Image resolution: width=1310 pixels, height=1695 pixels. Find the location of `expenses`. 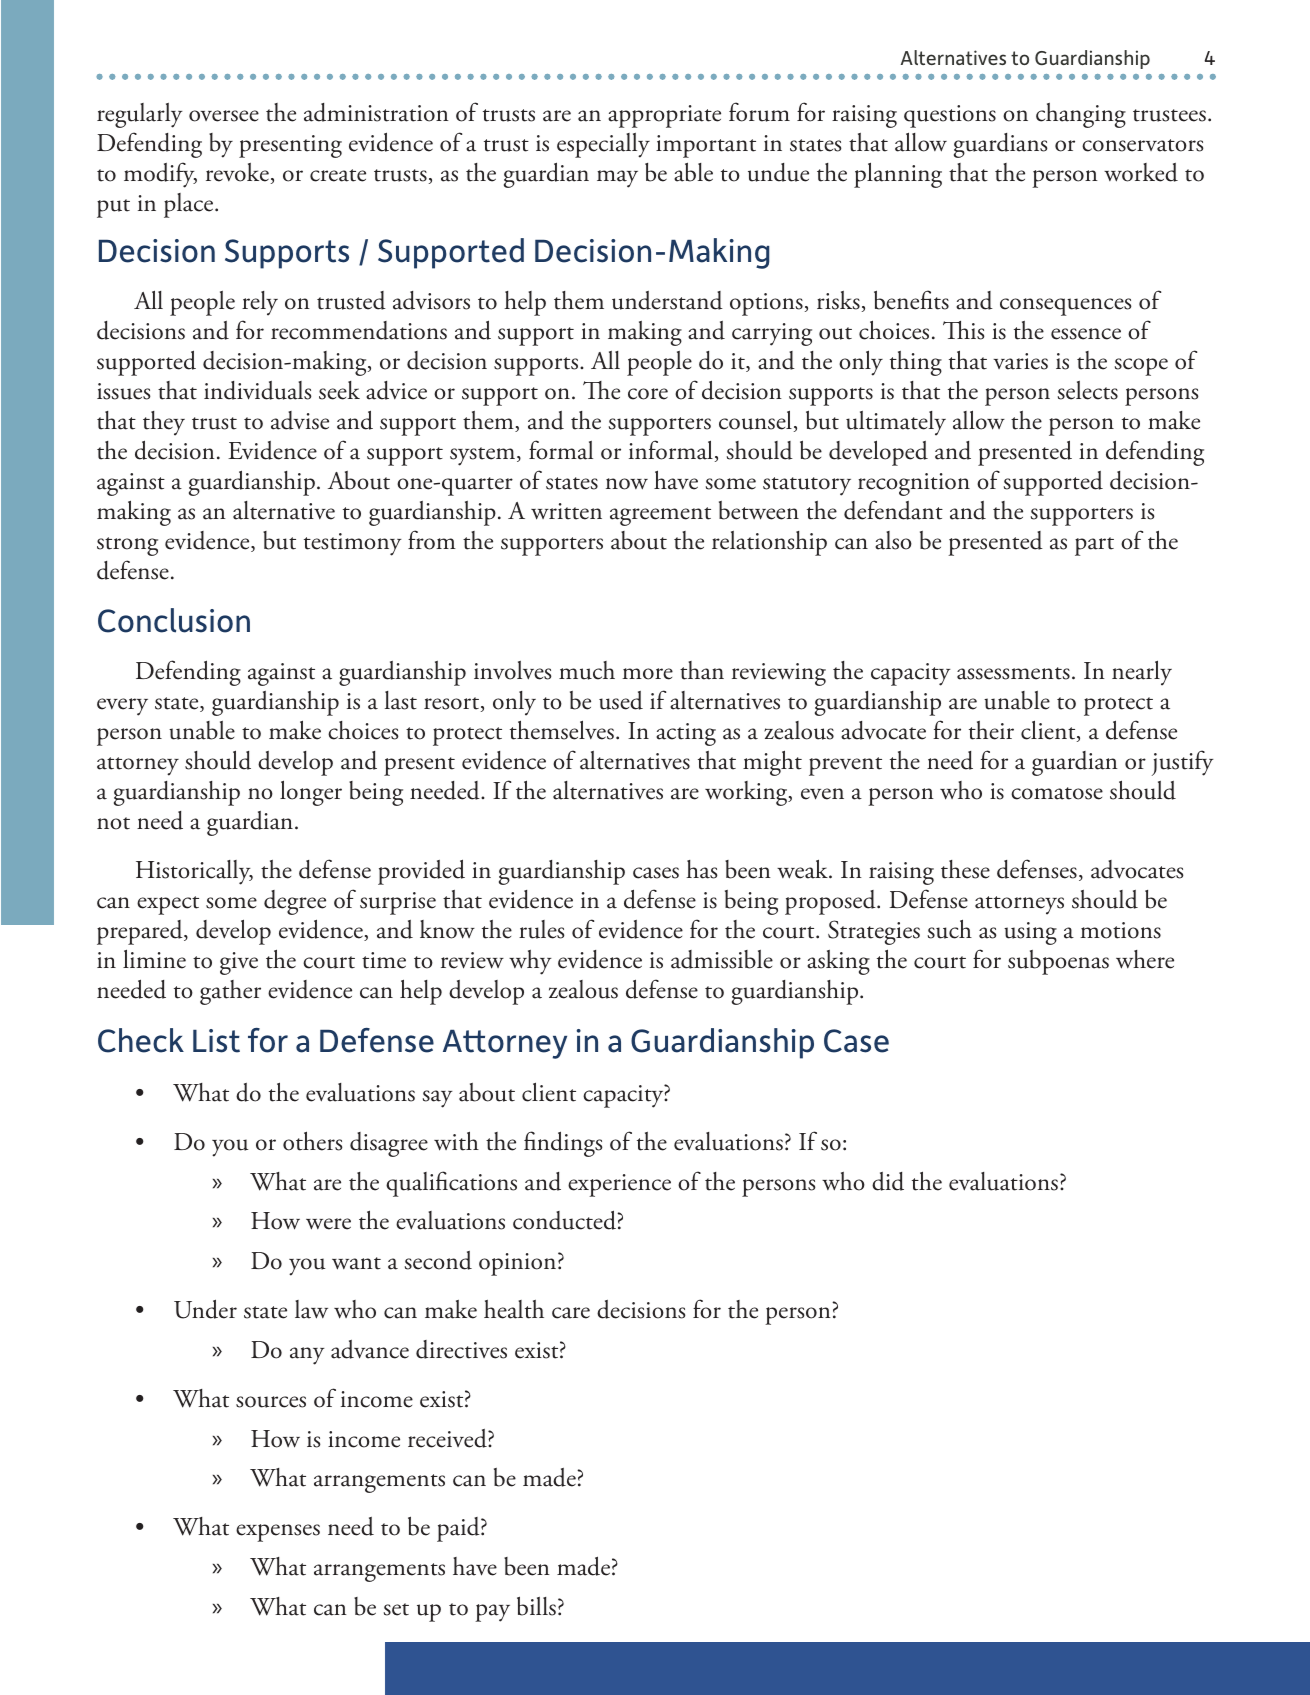

expenses is located at coordinates (278, 1533).
